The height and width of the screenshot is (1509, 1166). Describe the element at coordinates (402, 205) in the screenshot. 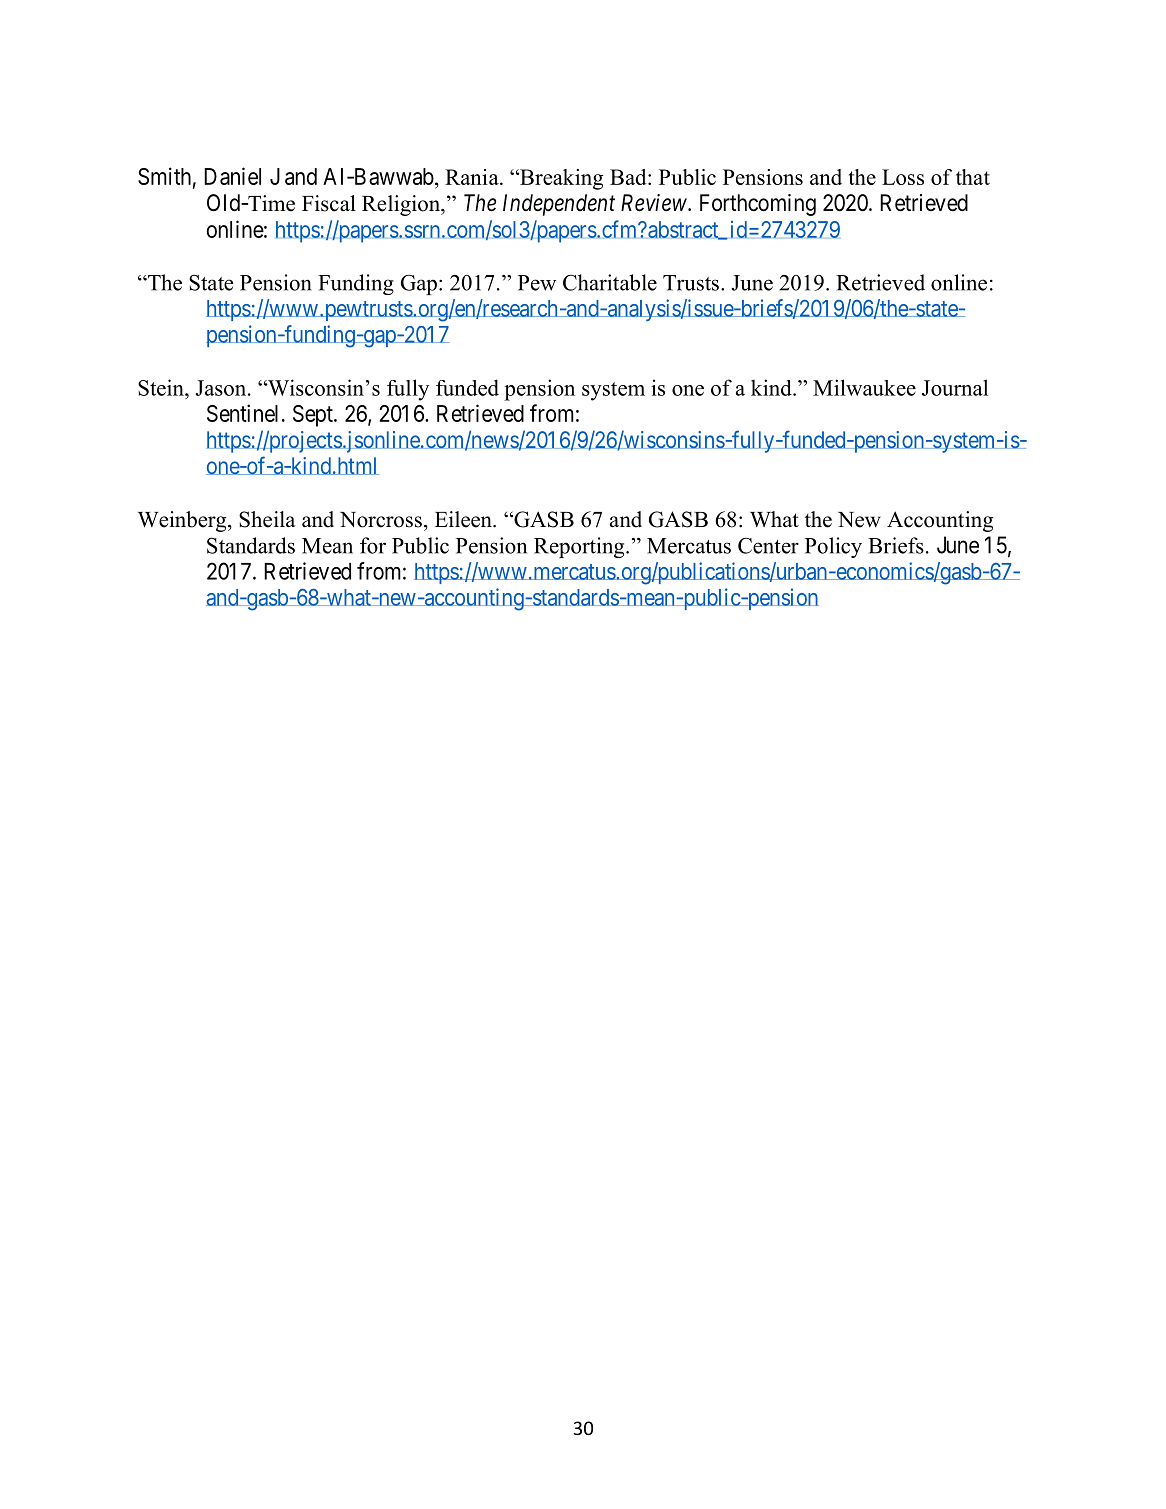

I see `Religion` at that location.
